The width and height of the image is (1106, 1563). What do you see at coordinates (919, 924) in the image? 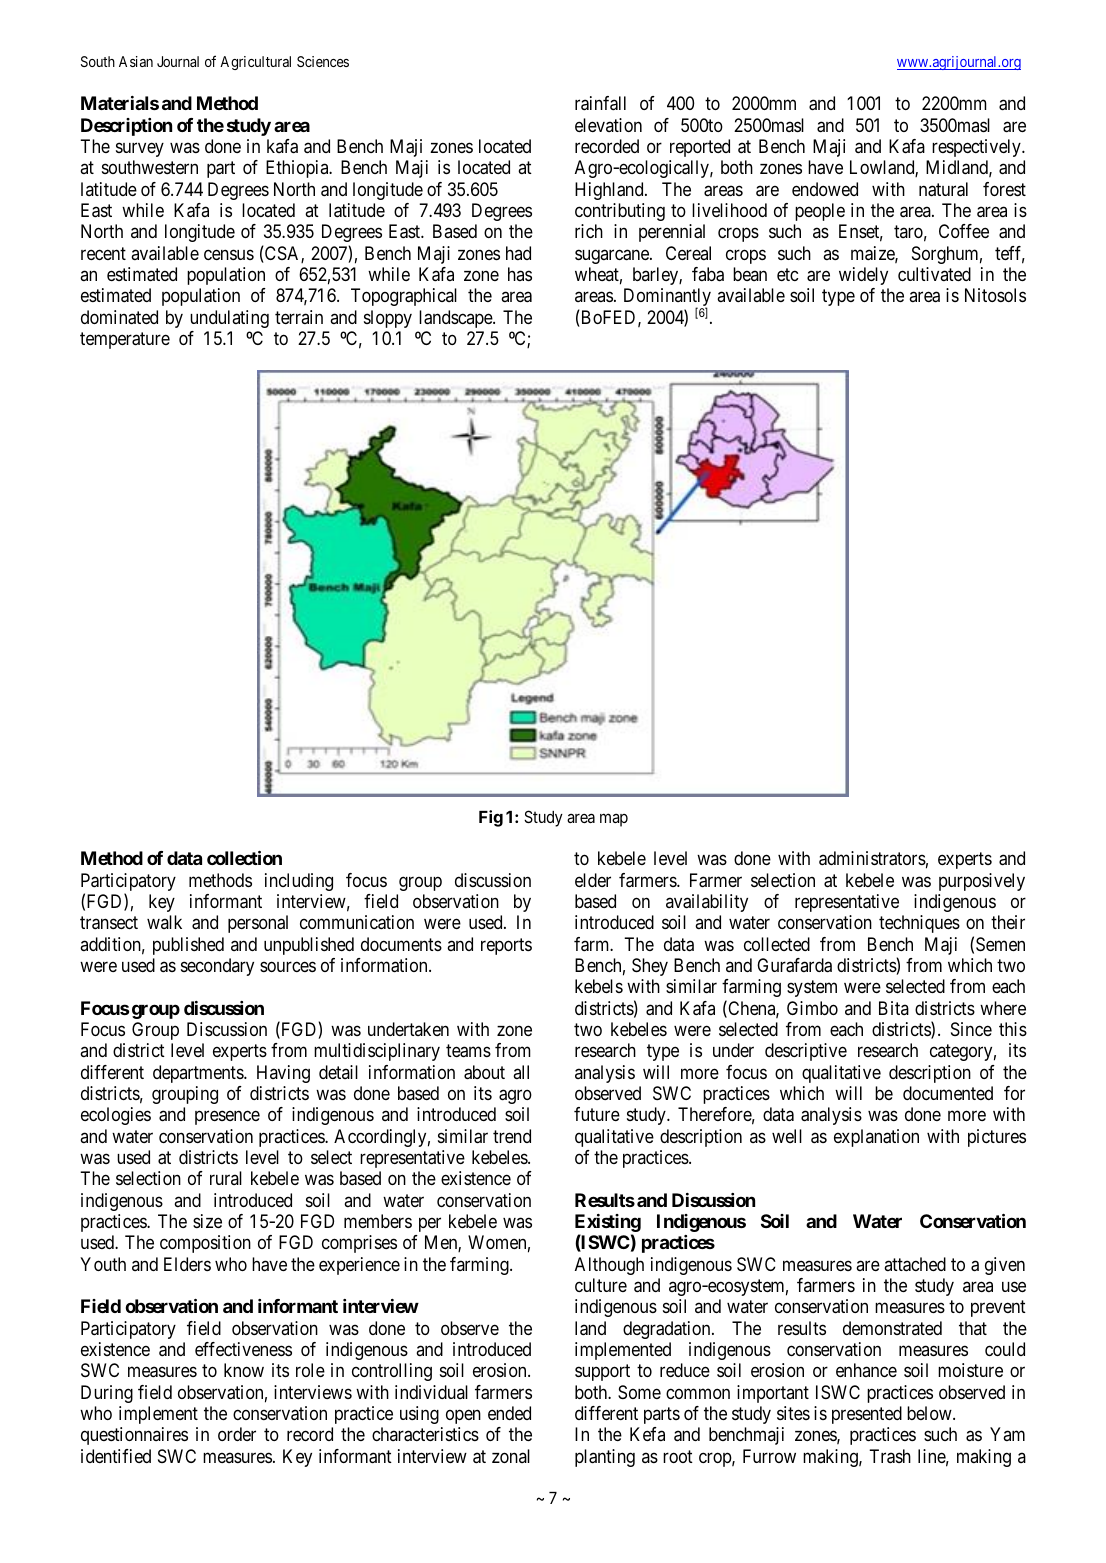
I see `techniques` at bounding box center [919, 924].
